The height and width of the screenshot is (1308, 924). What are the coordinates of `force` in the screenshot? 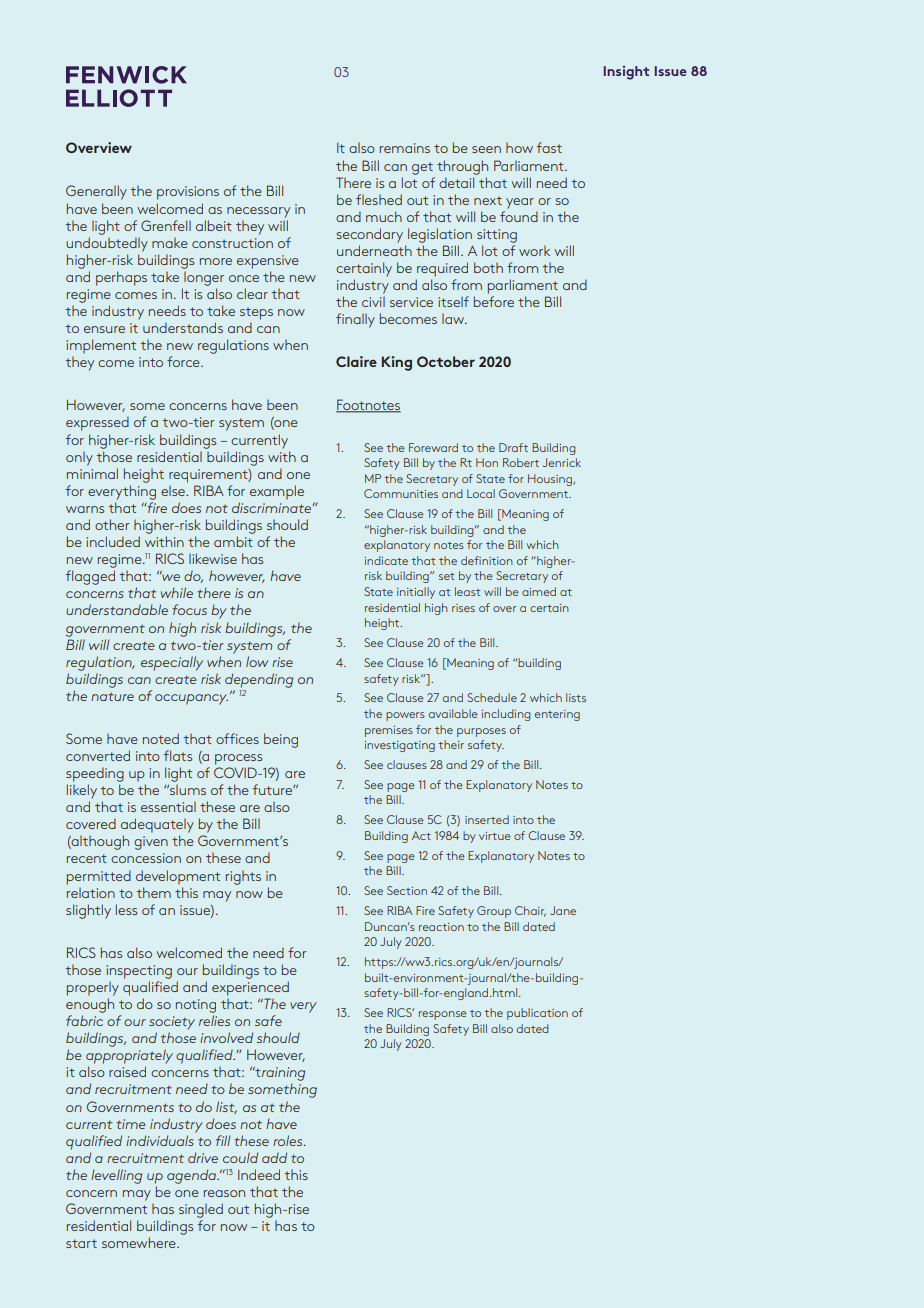 It's located at (184, 361).
